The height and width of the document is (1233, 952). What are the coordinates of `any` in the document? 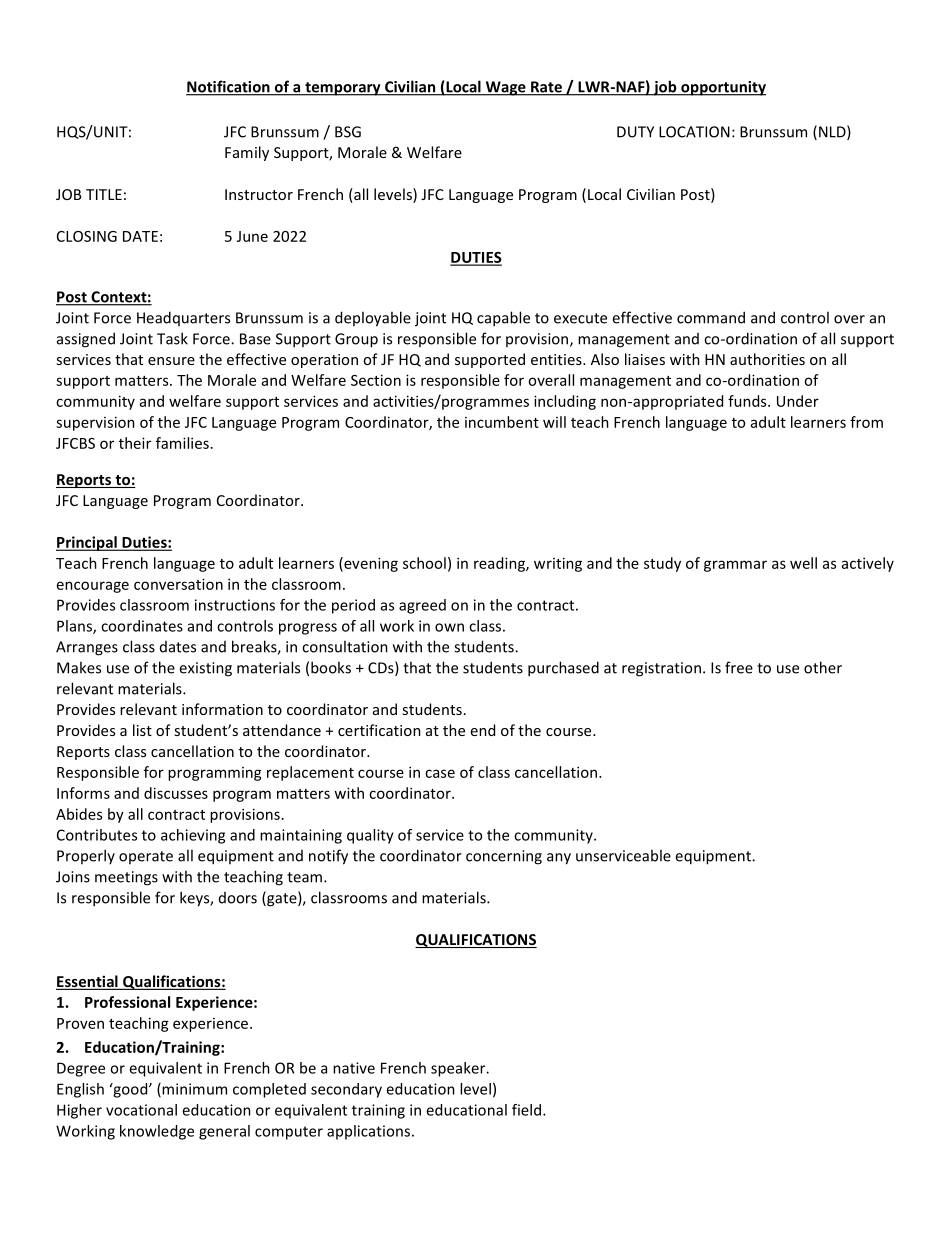 It's located at (559, 859).
